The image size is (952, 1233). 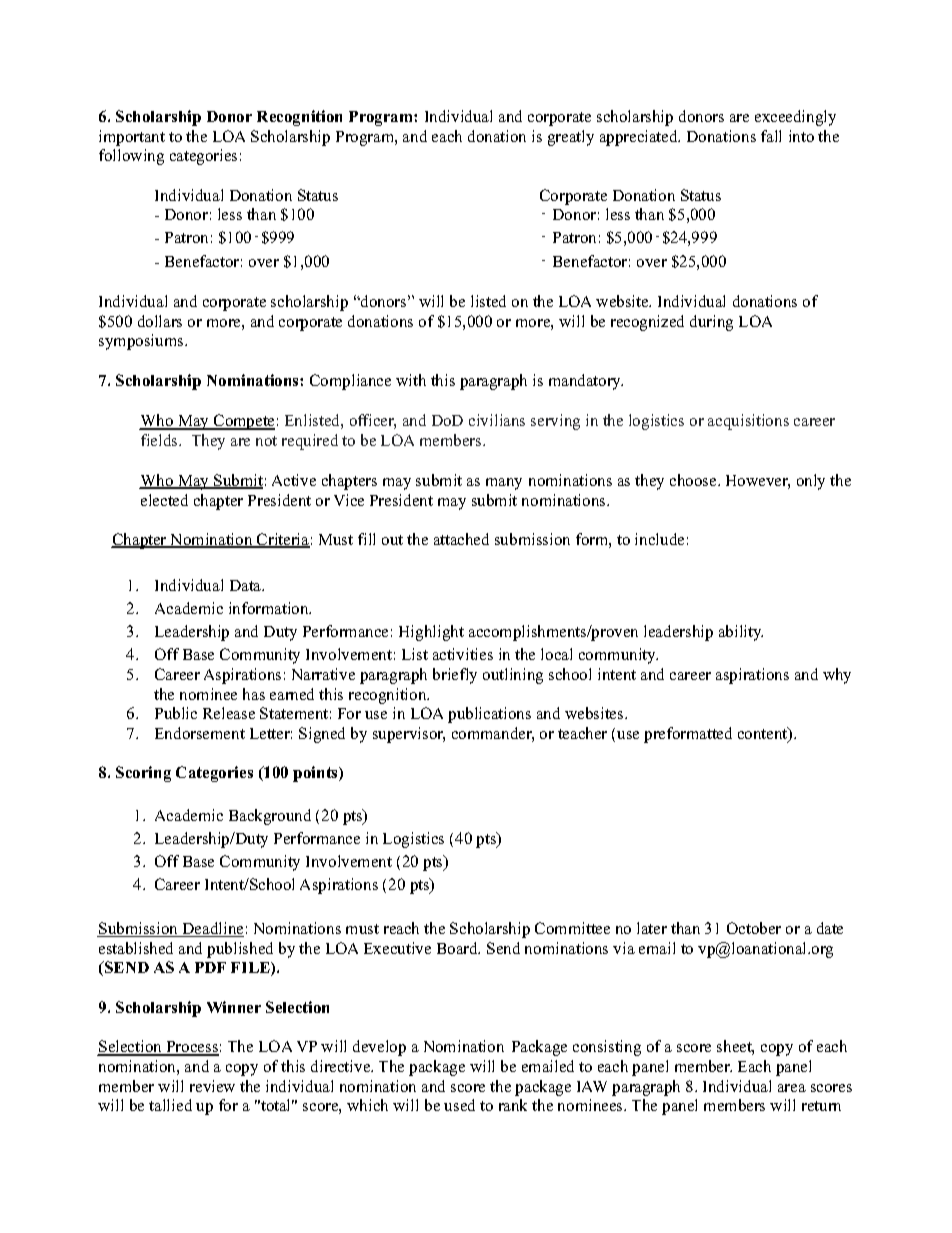 What do you see at coordinates (771, 136) in the screenshot?
I see `fall` at bounding box center [771, 136].
